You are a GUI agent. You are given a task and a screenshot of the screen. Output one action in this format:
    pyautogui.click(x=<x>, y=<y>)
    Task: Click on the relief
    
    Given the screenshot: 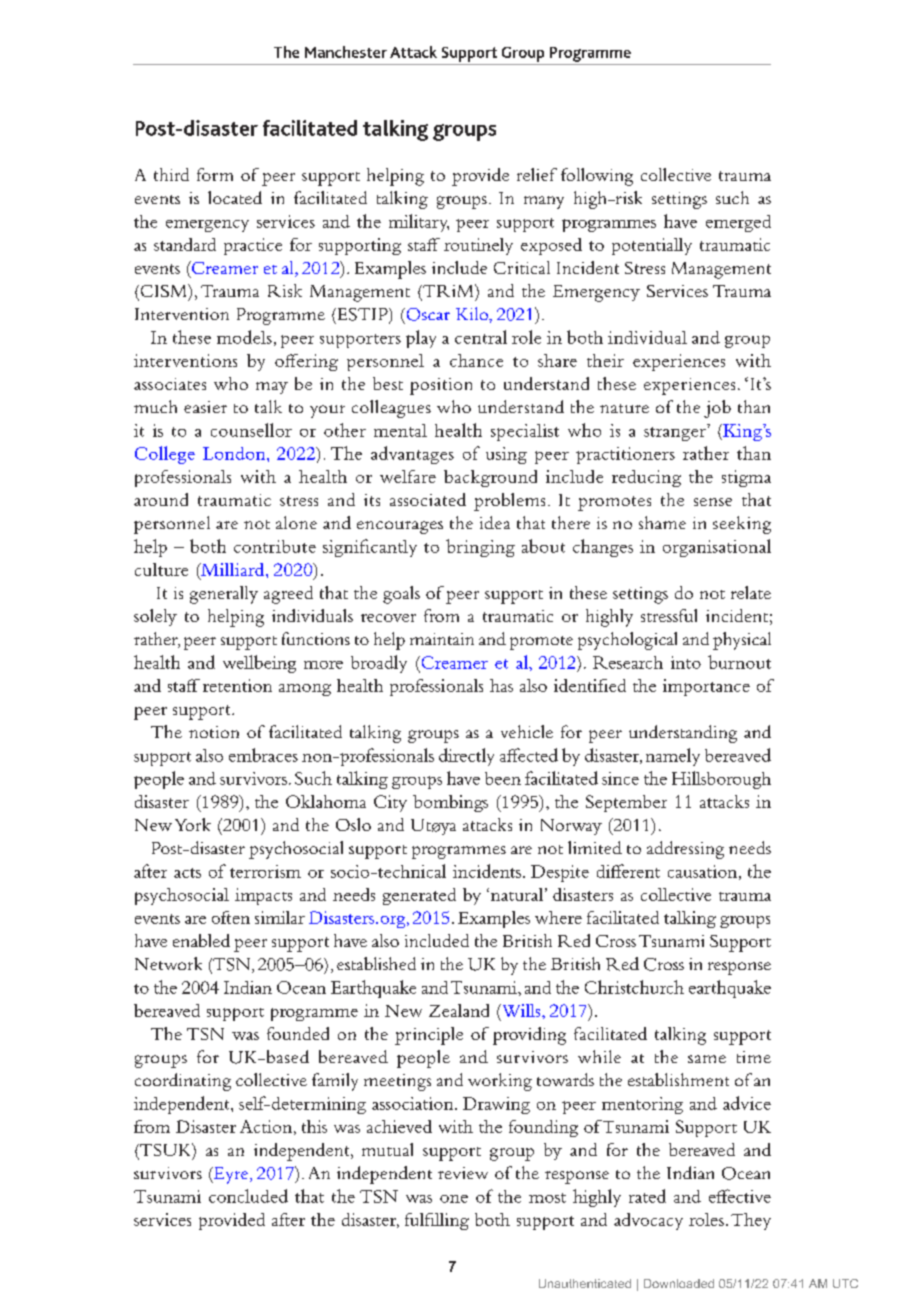 What is the action you would take?
    pyautogui.click(x=537, y=174)
